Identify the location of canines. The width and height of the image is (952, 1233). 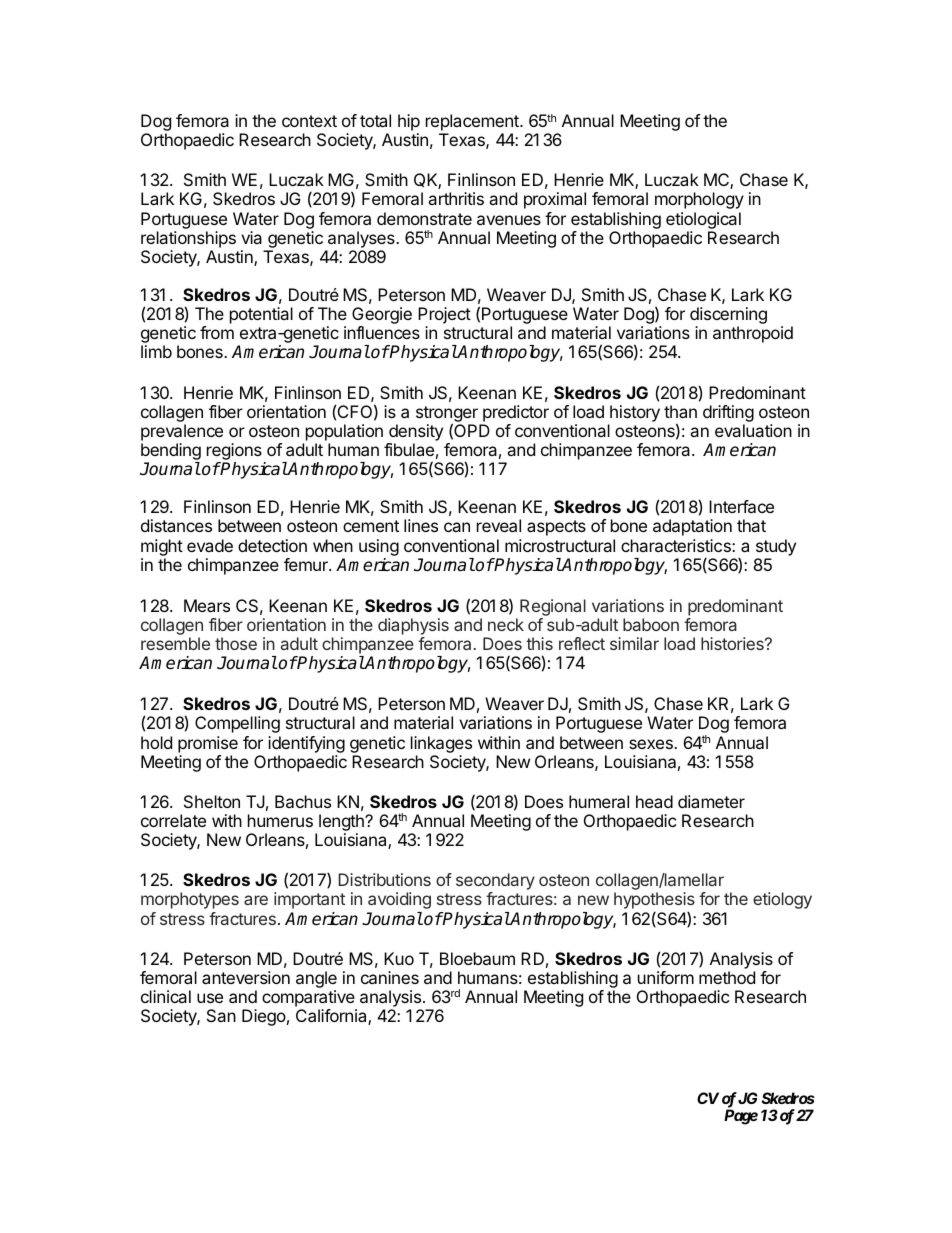
(390, 977).
